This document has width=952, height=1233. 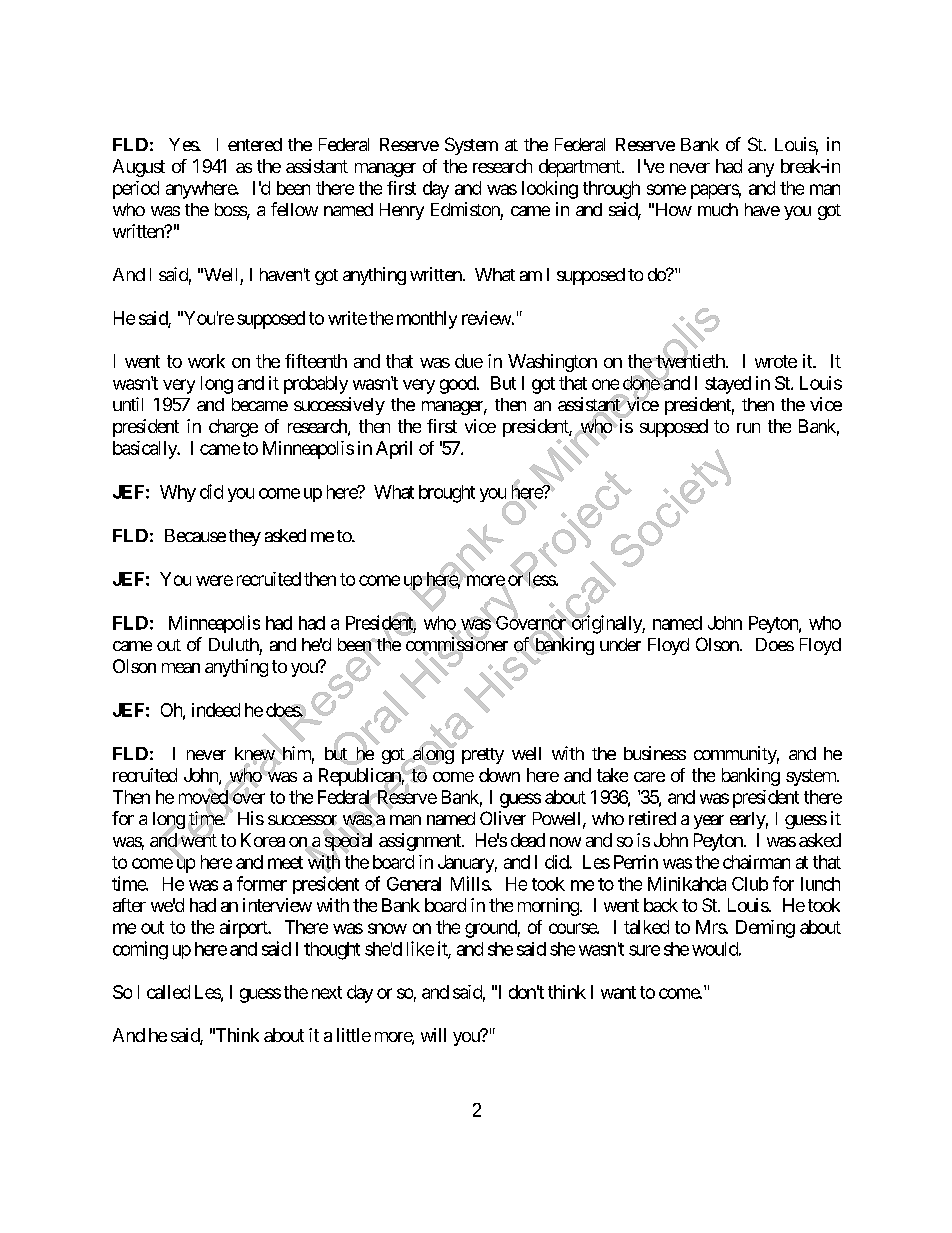 What do you see at coordinates (718, 209) in the document?
I see `much` at bounding box center [718, 209].
